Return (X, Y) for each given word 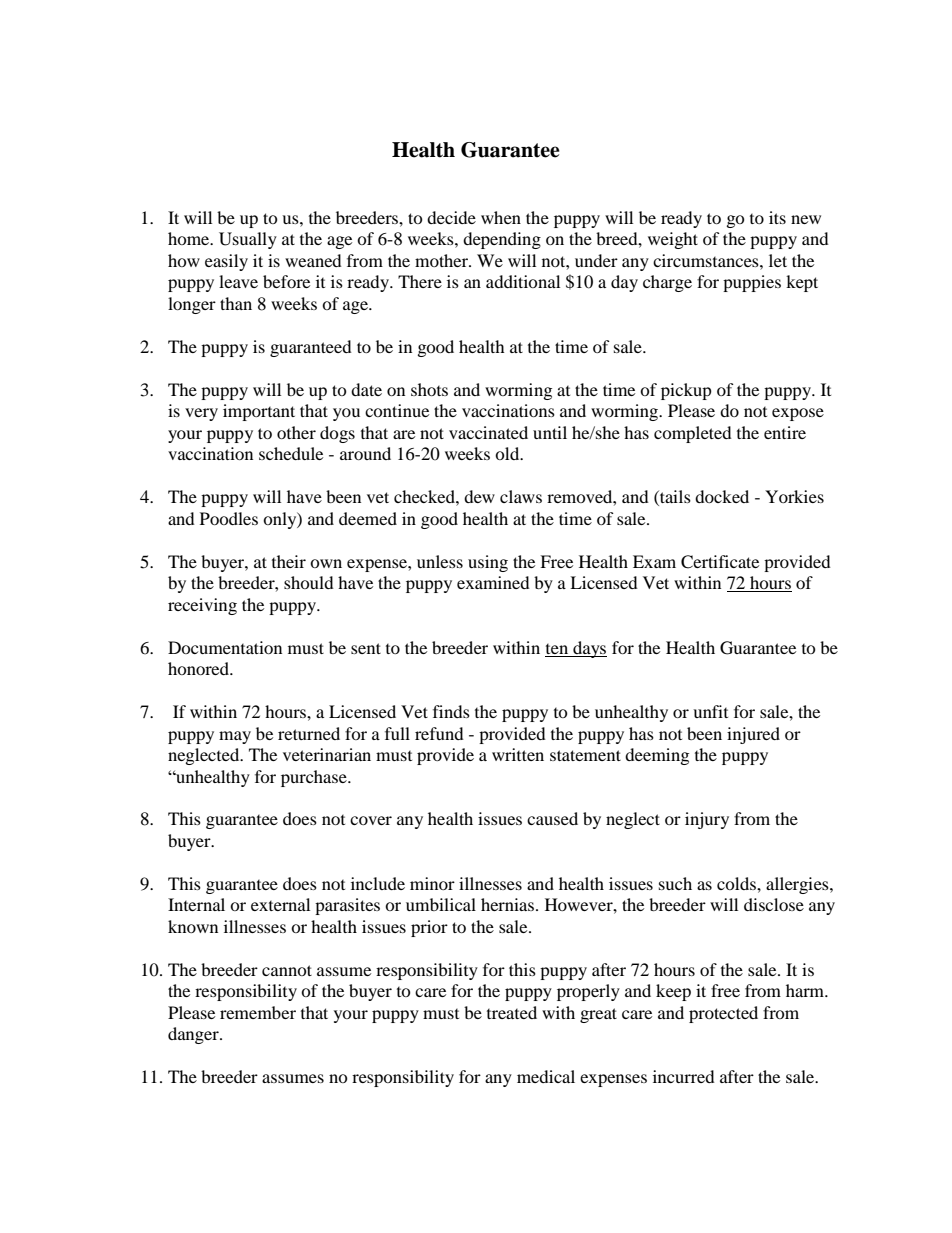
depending (502, 240)
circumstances (707, 260)
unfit (710, 711)
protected (723, 1014)
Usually (248, 240)
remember (258, 1012)
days (589, 649)
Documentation (225, 647)
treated (512, 1012)
